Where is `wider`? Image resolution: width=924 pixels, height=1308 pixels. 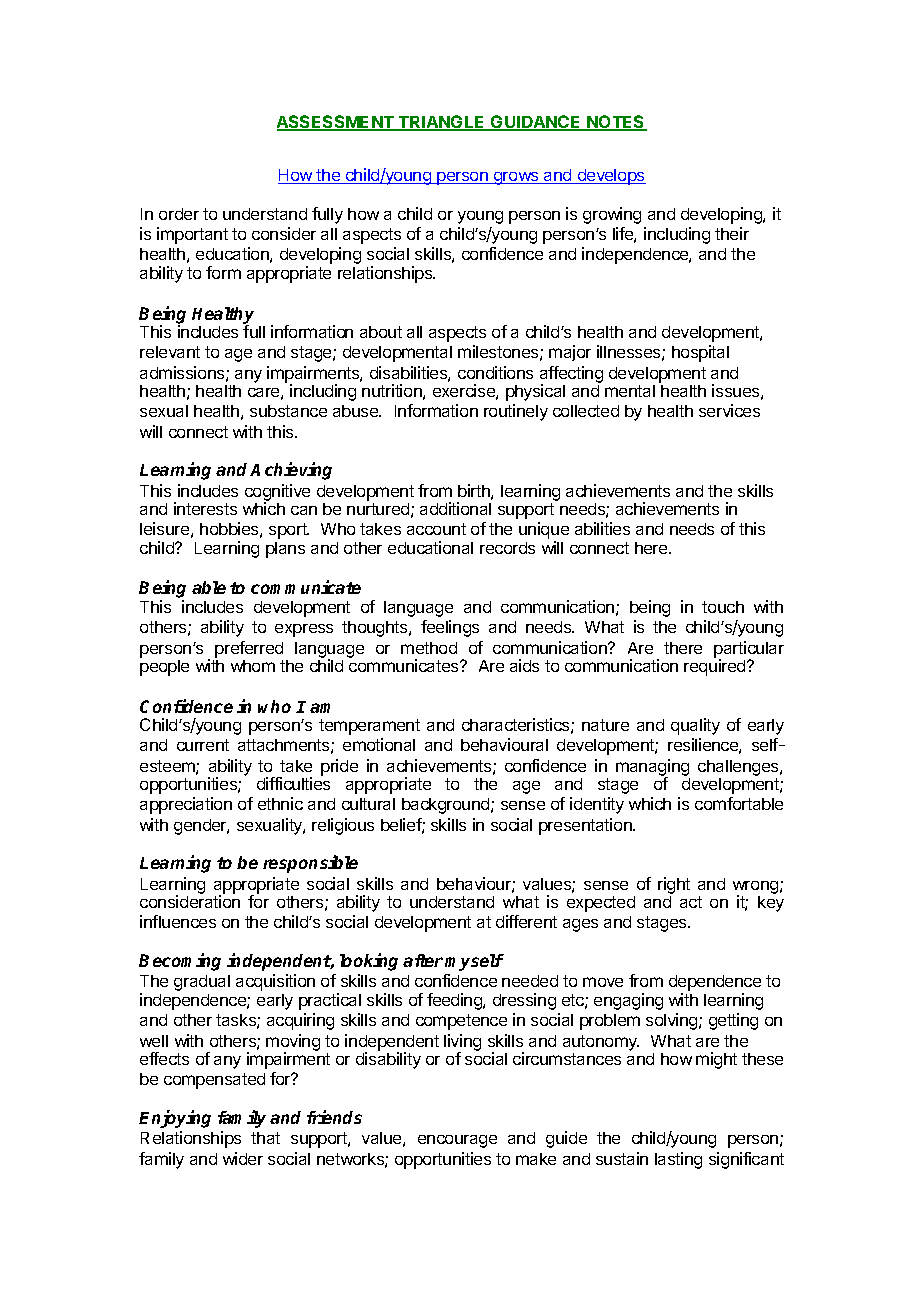 wider is located at coordinates (243, 1158).
